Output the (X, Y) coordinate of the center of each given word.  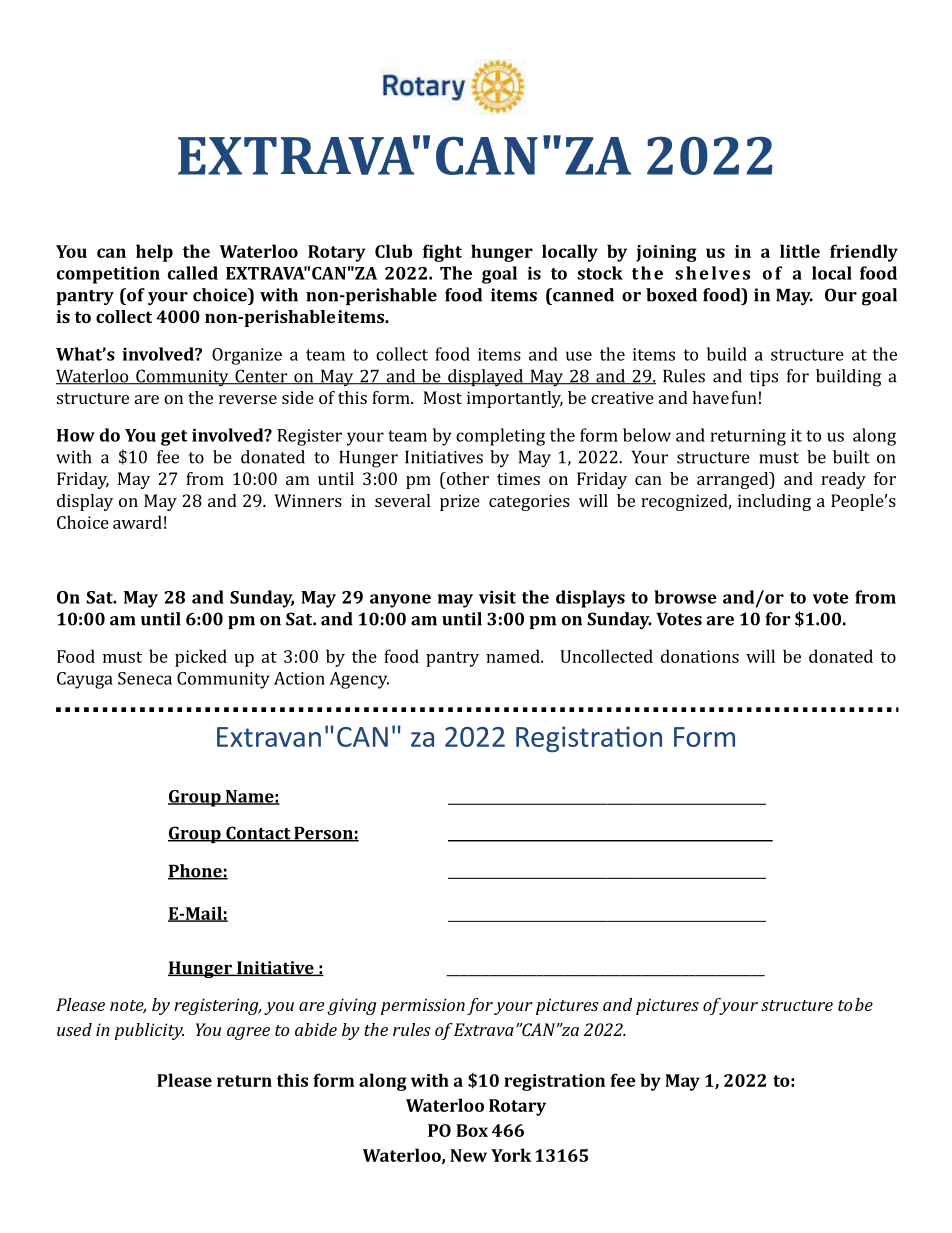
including (774, 502)
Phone (196, 872)
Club (393, 251)
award (137, 522)
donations (700, 656)
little (800, 251)
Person (323, 834)
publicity (149, 1031)
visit (497, 597)
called (193, 273)
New (468, 1155)
